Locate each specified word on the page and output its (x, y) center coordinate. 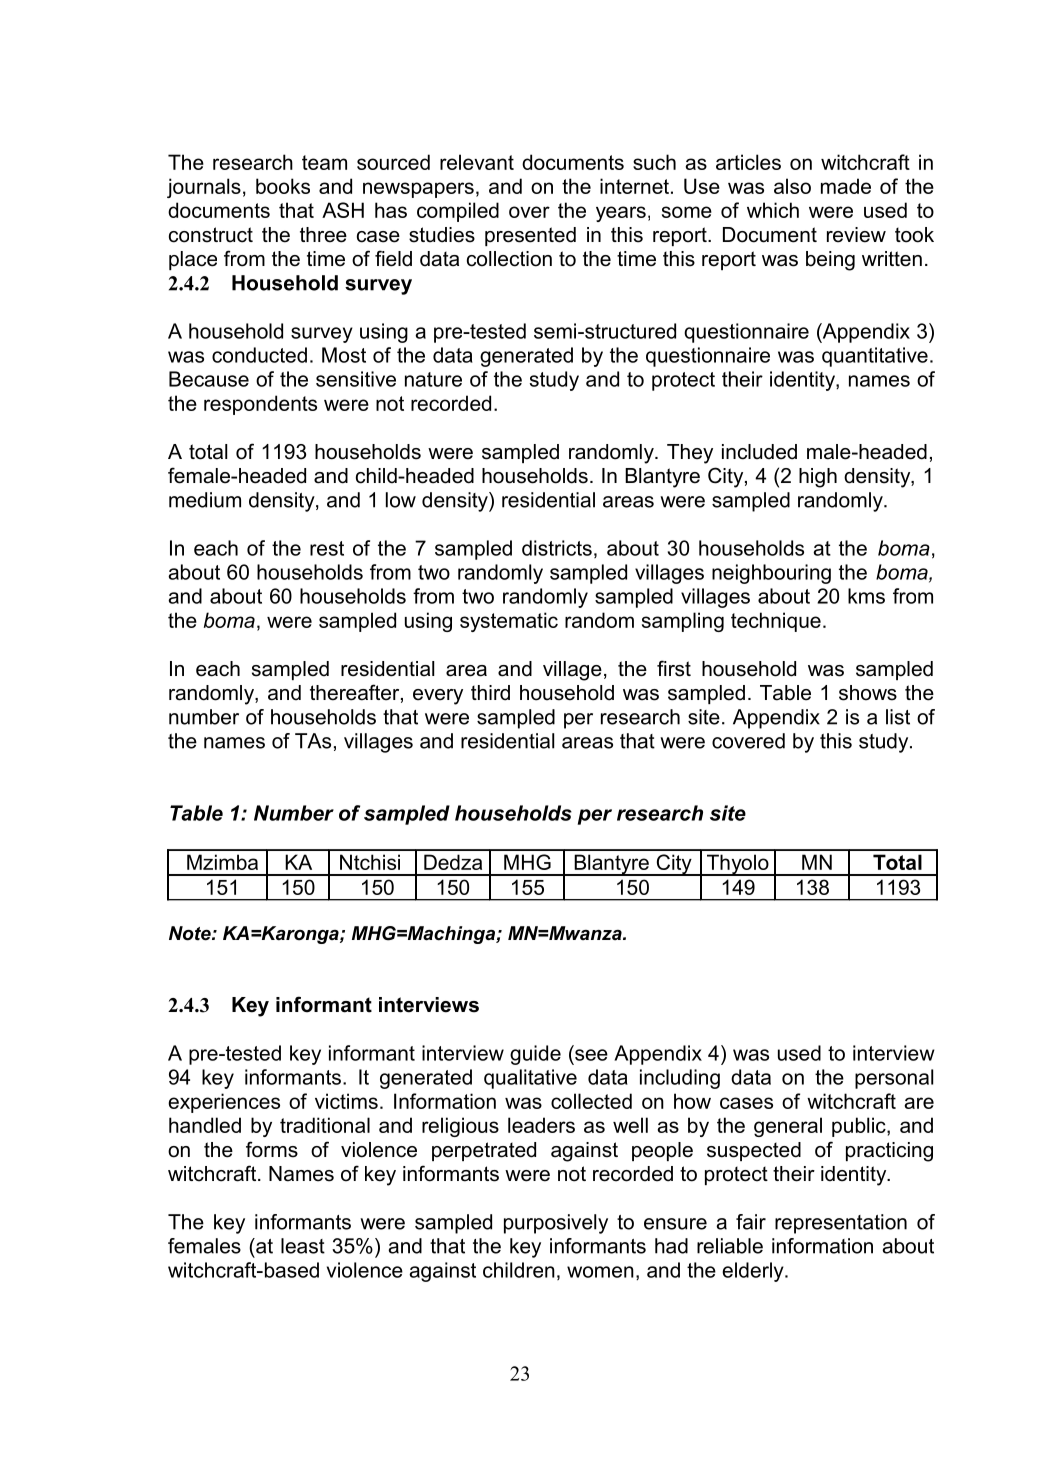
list (898, 717)
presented (530, 236)
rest (327, 548)
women (600, 1272)
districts (557, 548)
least (303, 1246)
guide (535, 1055)
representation (841, 1224)
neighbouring (771, 574)
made (846, 186)
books (283, 186)
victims (346, 1101)
